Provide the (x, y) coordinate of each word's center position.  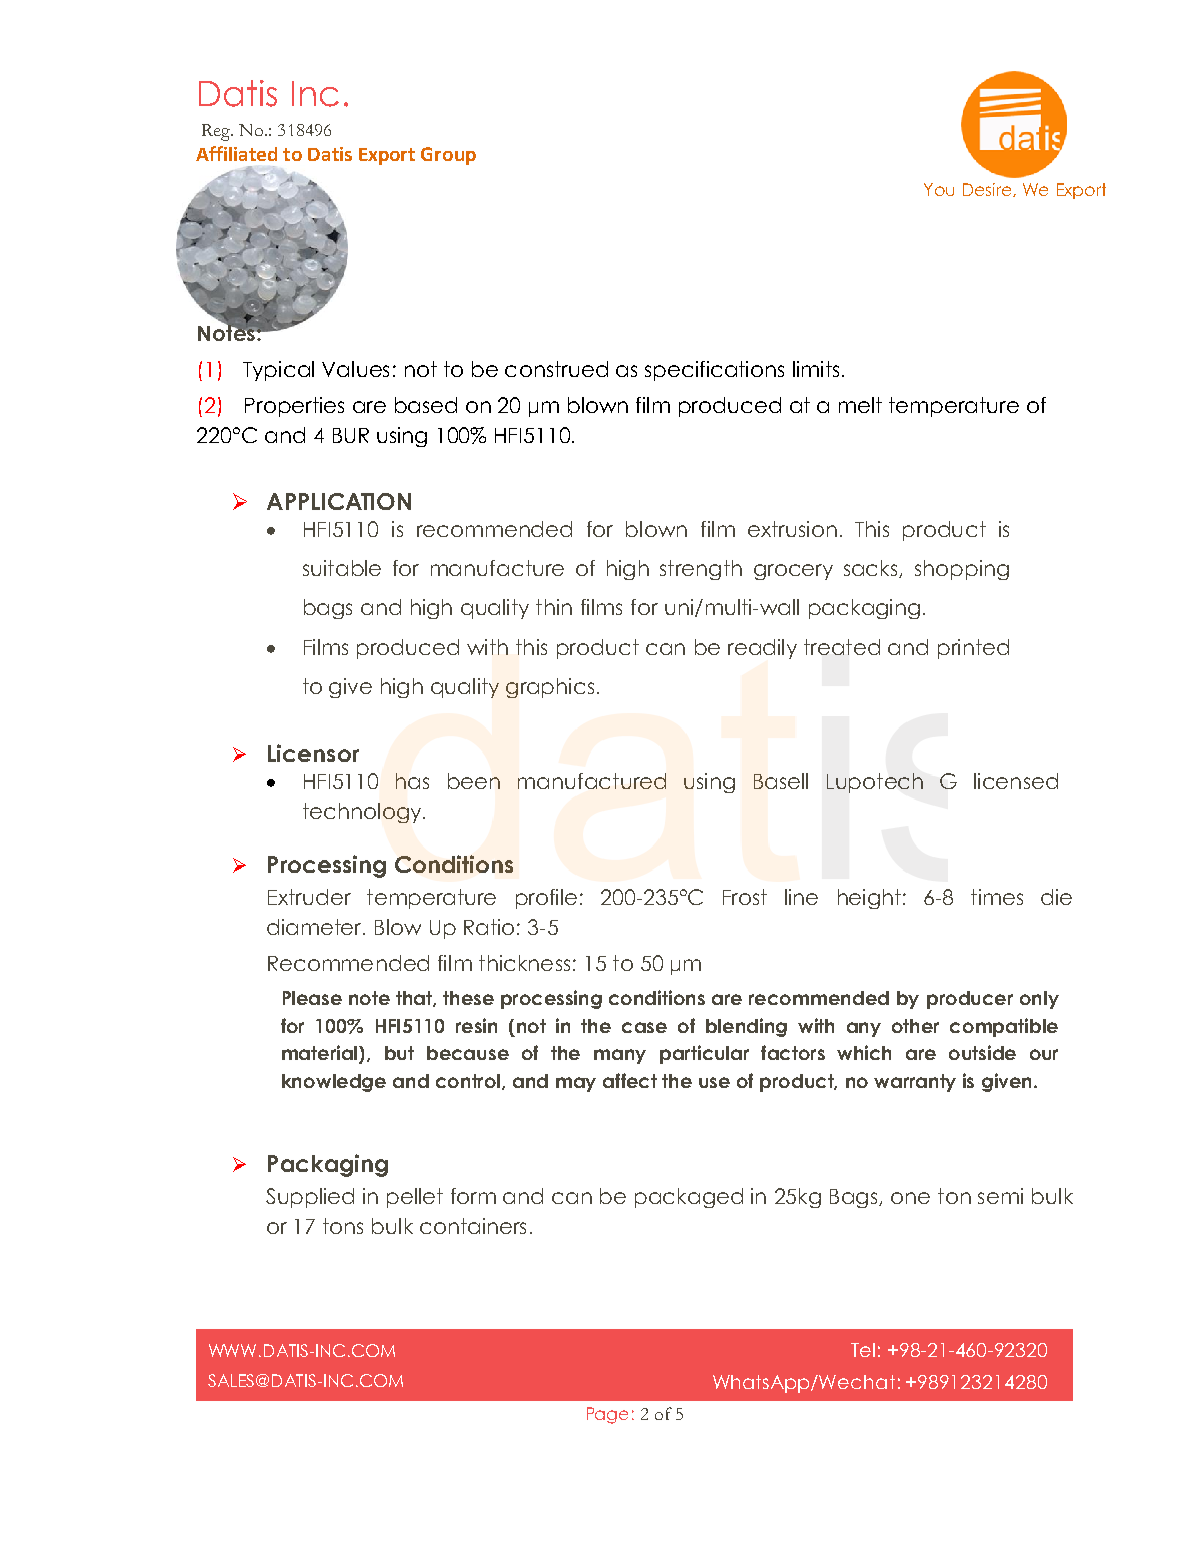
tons (343, 1226)
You (939, 189)
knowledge (334, 1083)
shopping (962, 570)
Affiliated (236, 153)
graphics (550, 688)
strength (701, 570)
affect (630, 1080)
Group (448, 156)
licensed (1016, 781)
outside (982, 1052)
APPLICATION (339, 501)
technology (363, 813)
